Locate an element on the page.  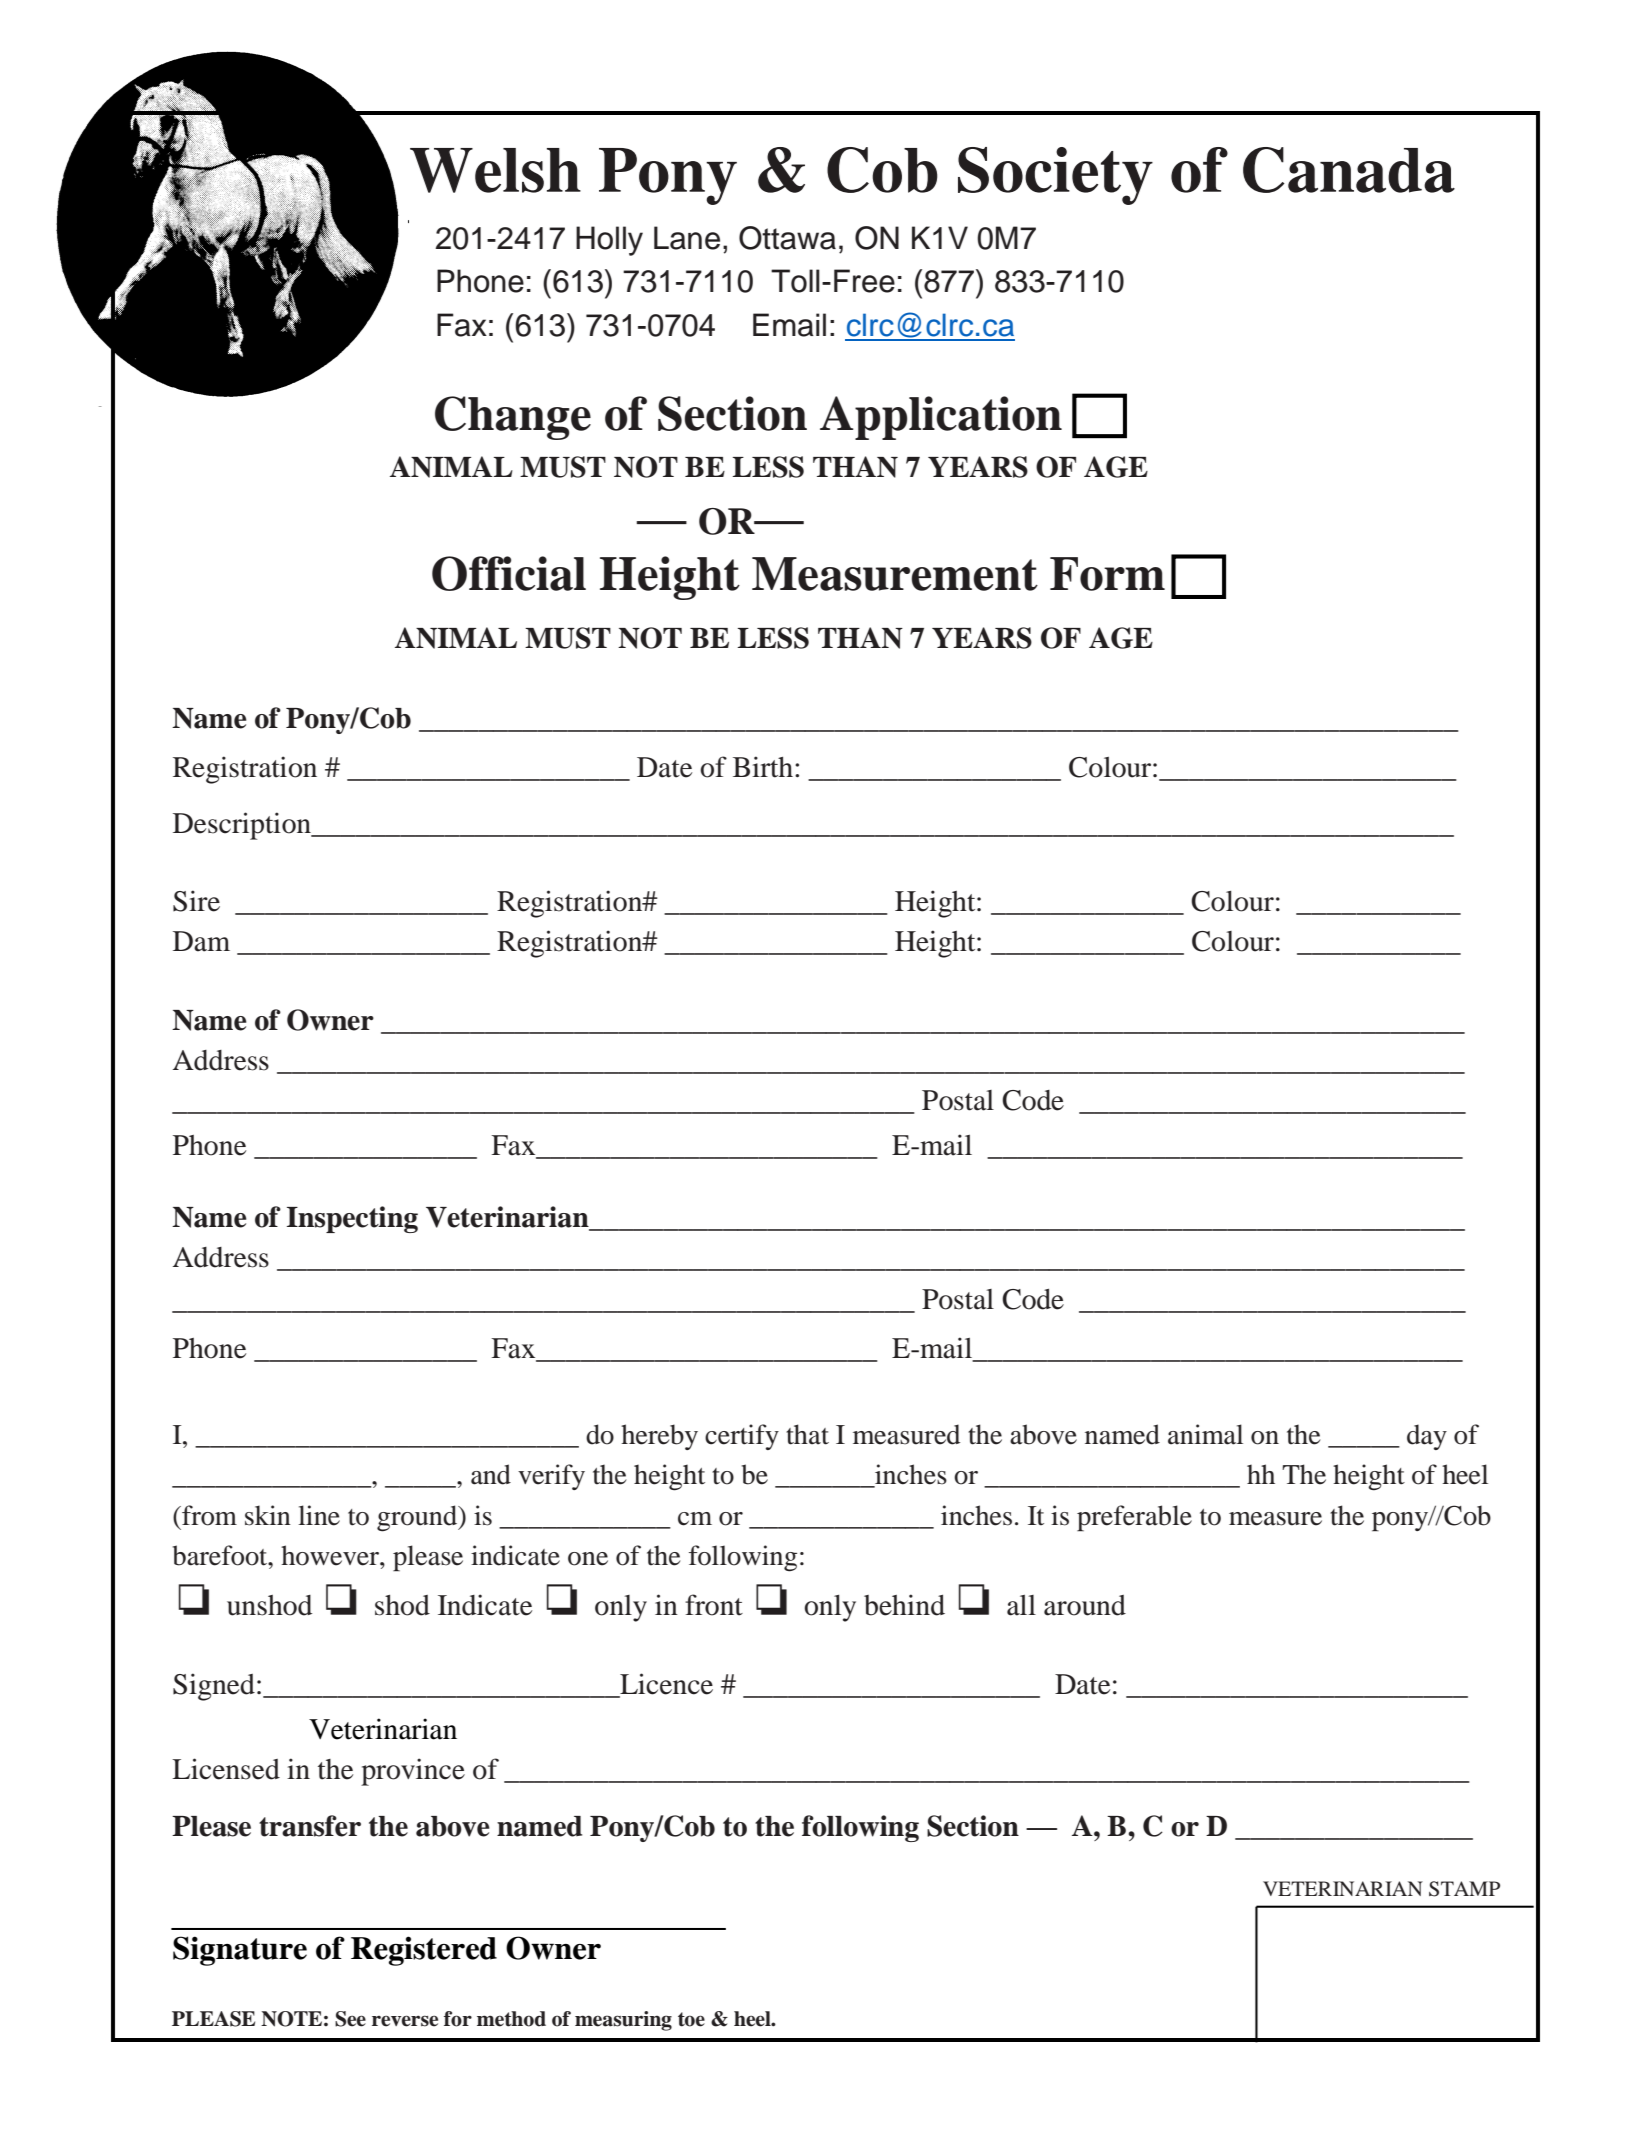
toe is located at coordinates (691, 2019).
